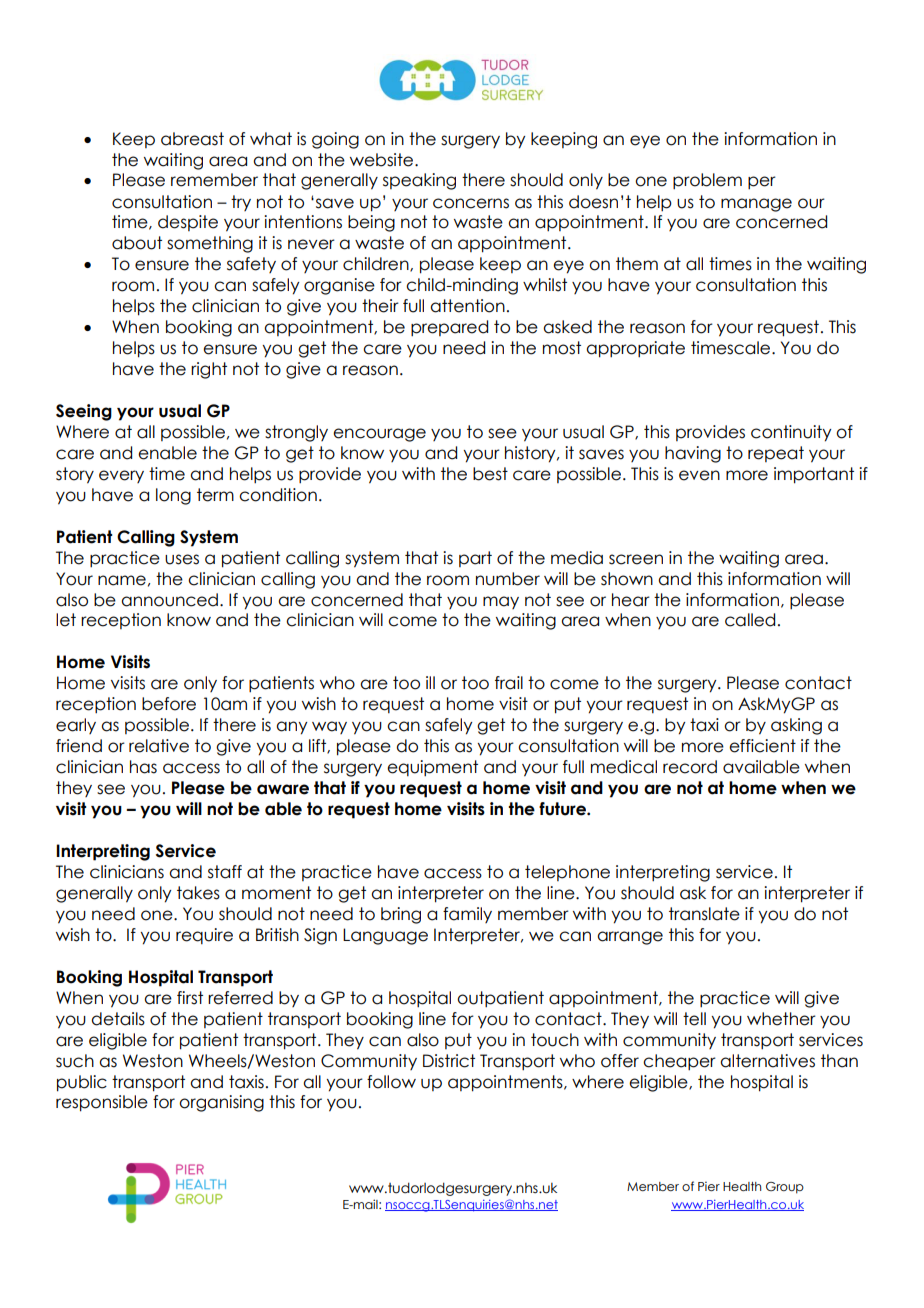 The height and width of the screenshot is (1308, 924). I want to click on translate, so click(704, 914).
